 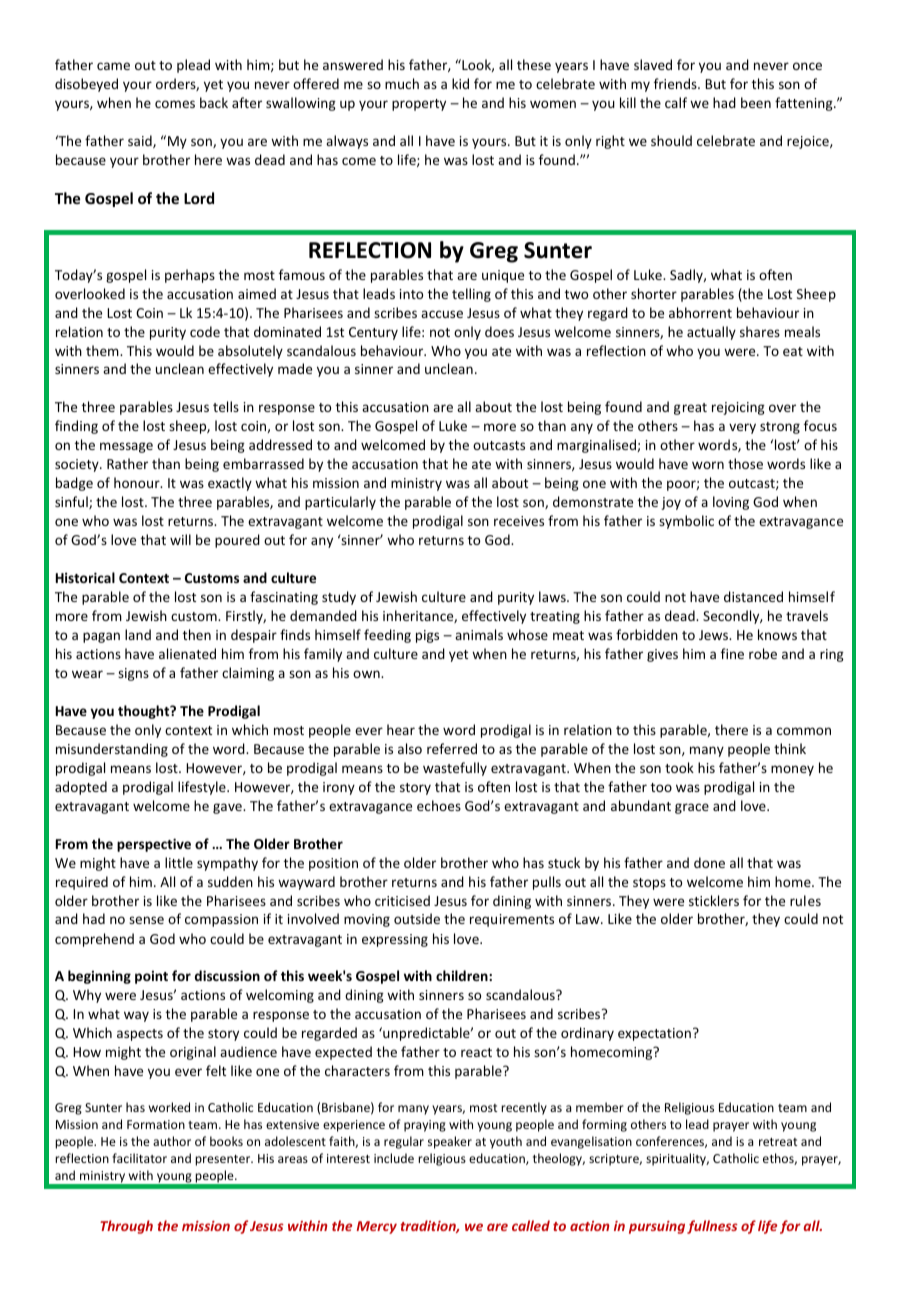 What do you see at coordinates (756, 102) in the screenshot?
I see `been` at bounding box center [756, 102].
